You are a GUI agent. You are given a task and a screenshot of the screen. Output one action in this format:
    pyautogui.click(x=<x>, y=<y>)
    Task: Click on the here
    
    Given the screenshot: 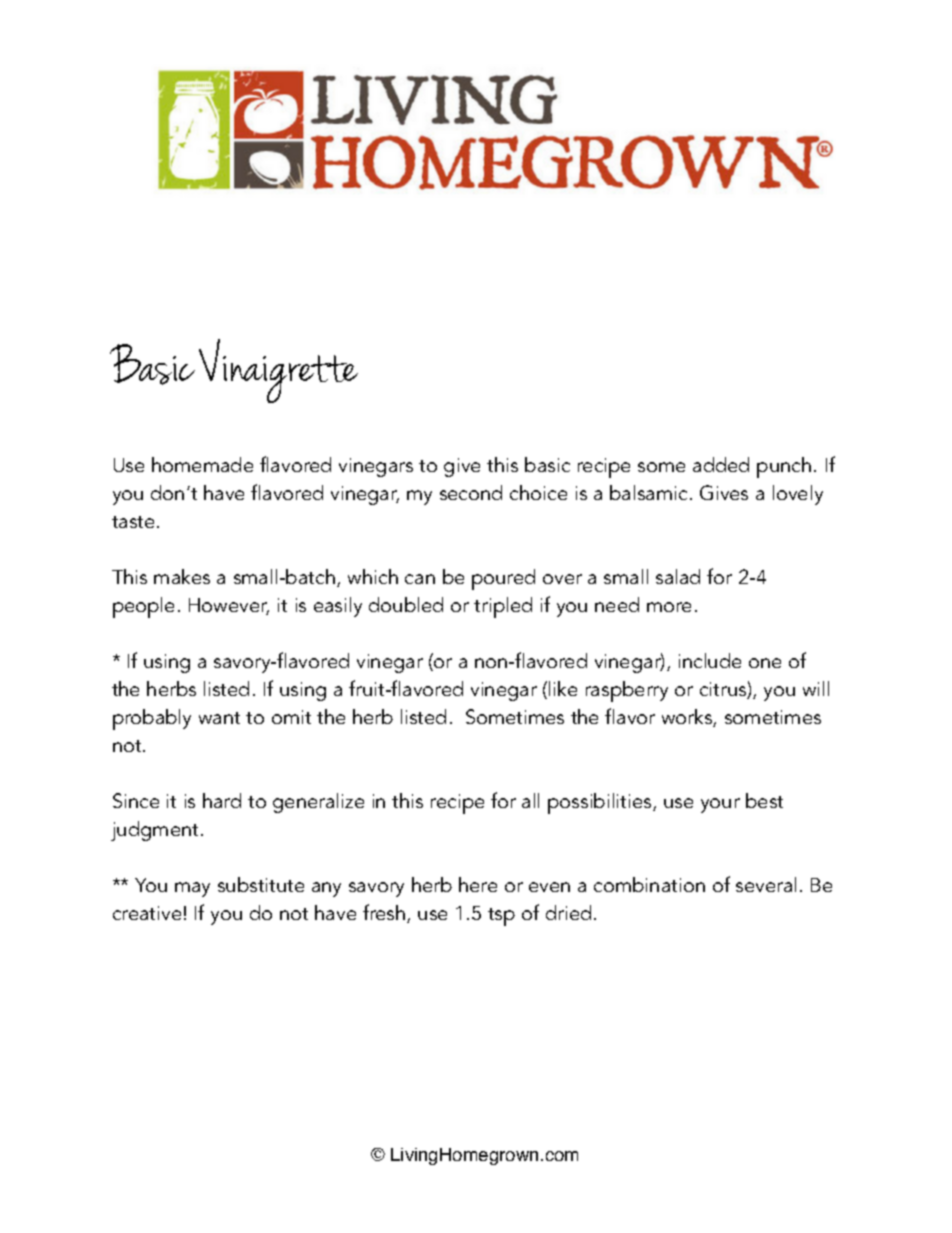 What is the action you would take?
    pyautogui.click(x=478, y=884)
